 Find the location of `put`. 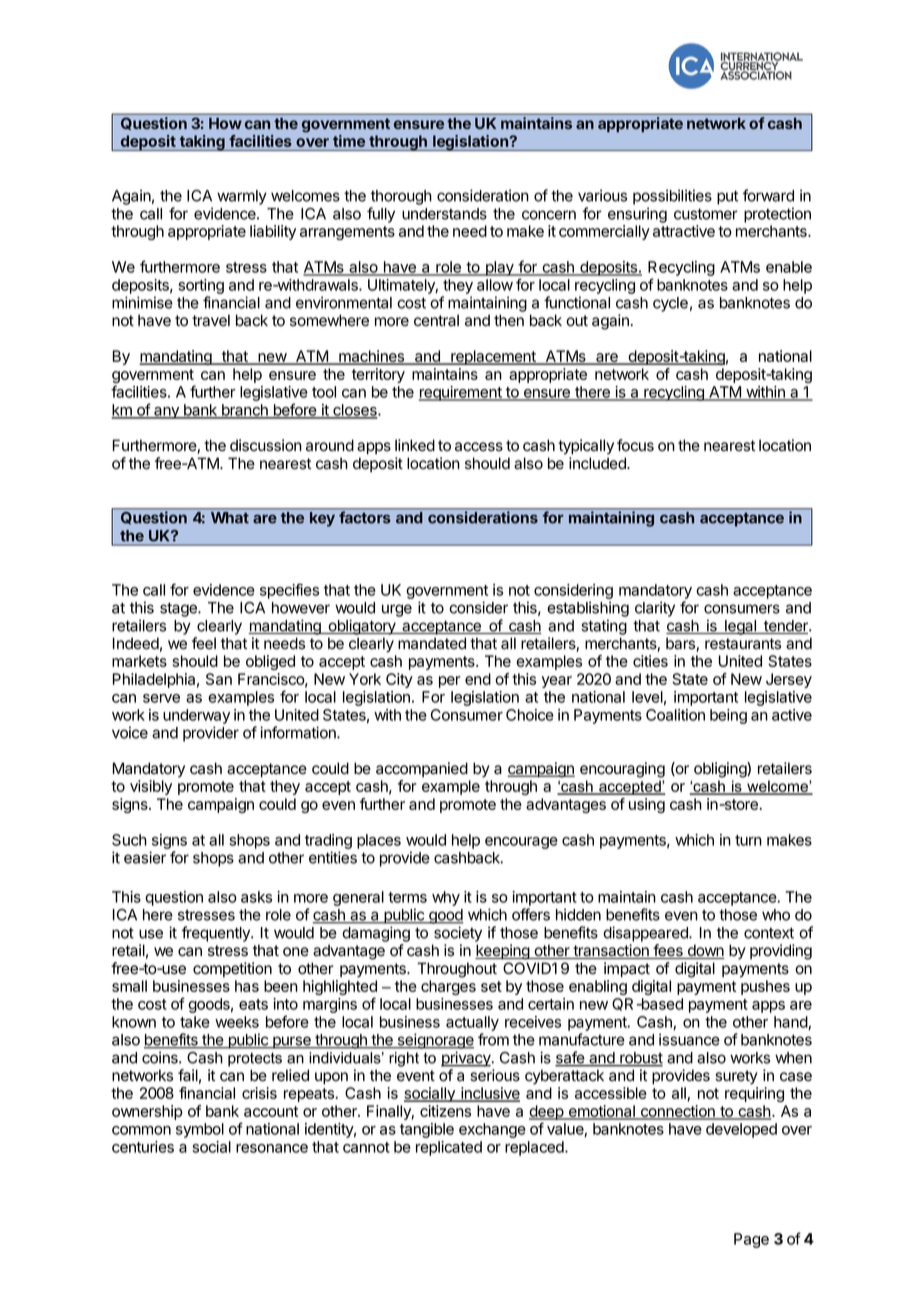

put is located at coordinates (727, 197).
